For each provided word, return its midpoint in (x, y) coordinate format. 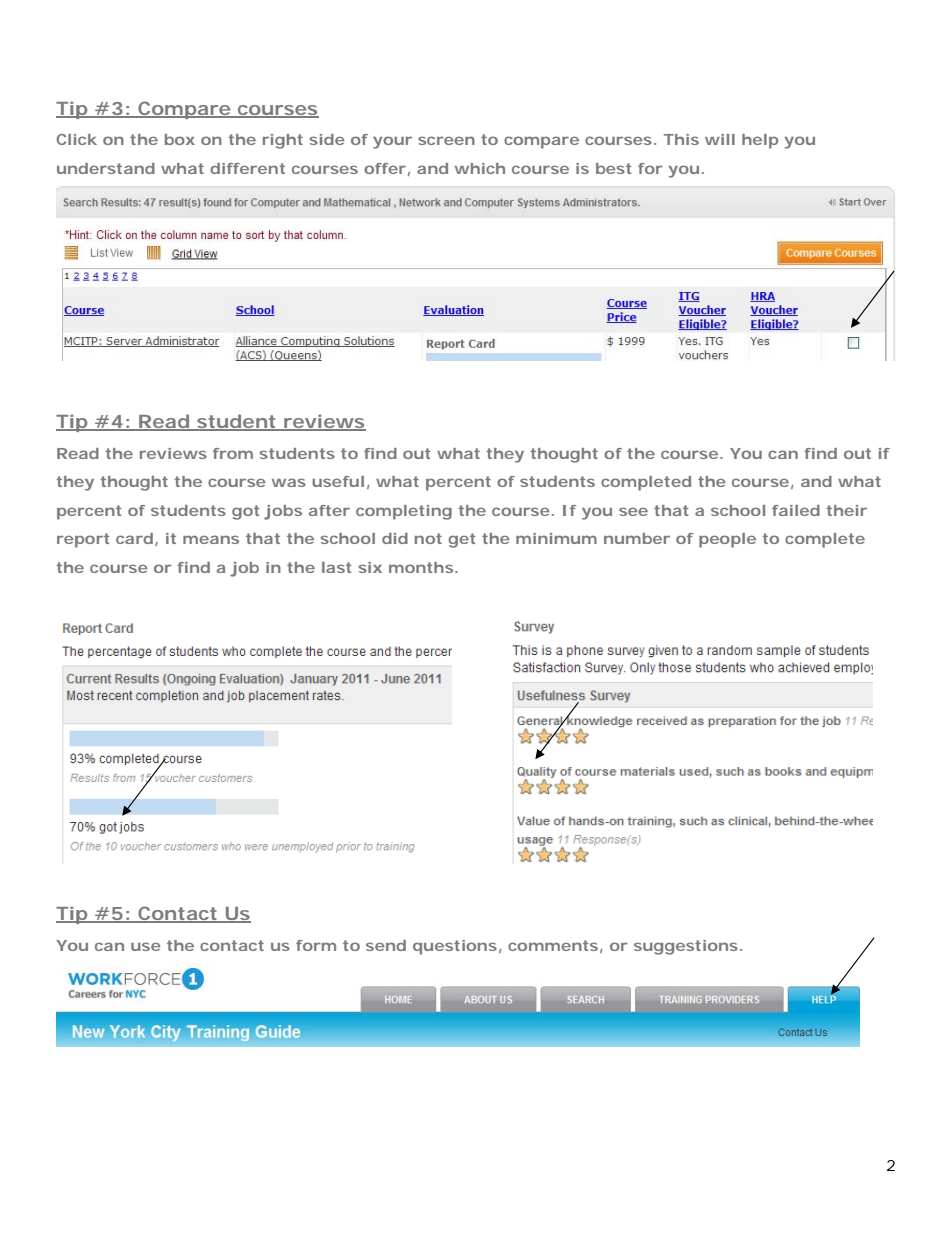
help (760, 141)
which (480, 168)
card (134, 538)
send (386, 945)
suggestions (686, 947)
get (462, 540)
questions (455, 947)
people (727, 540)
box (180, 139)
